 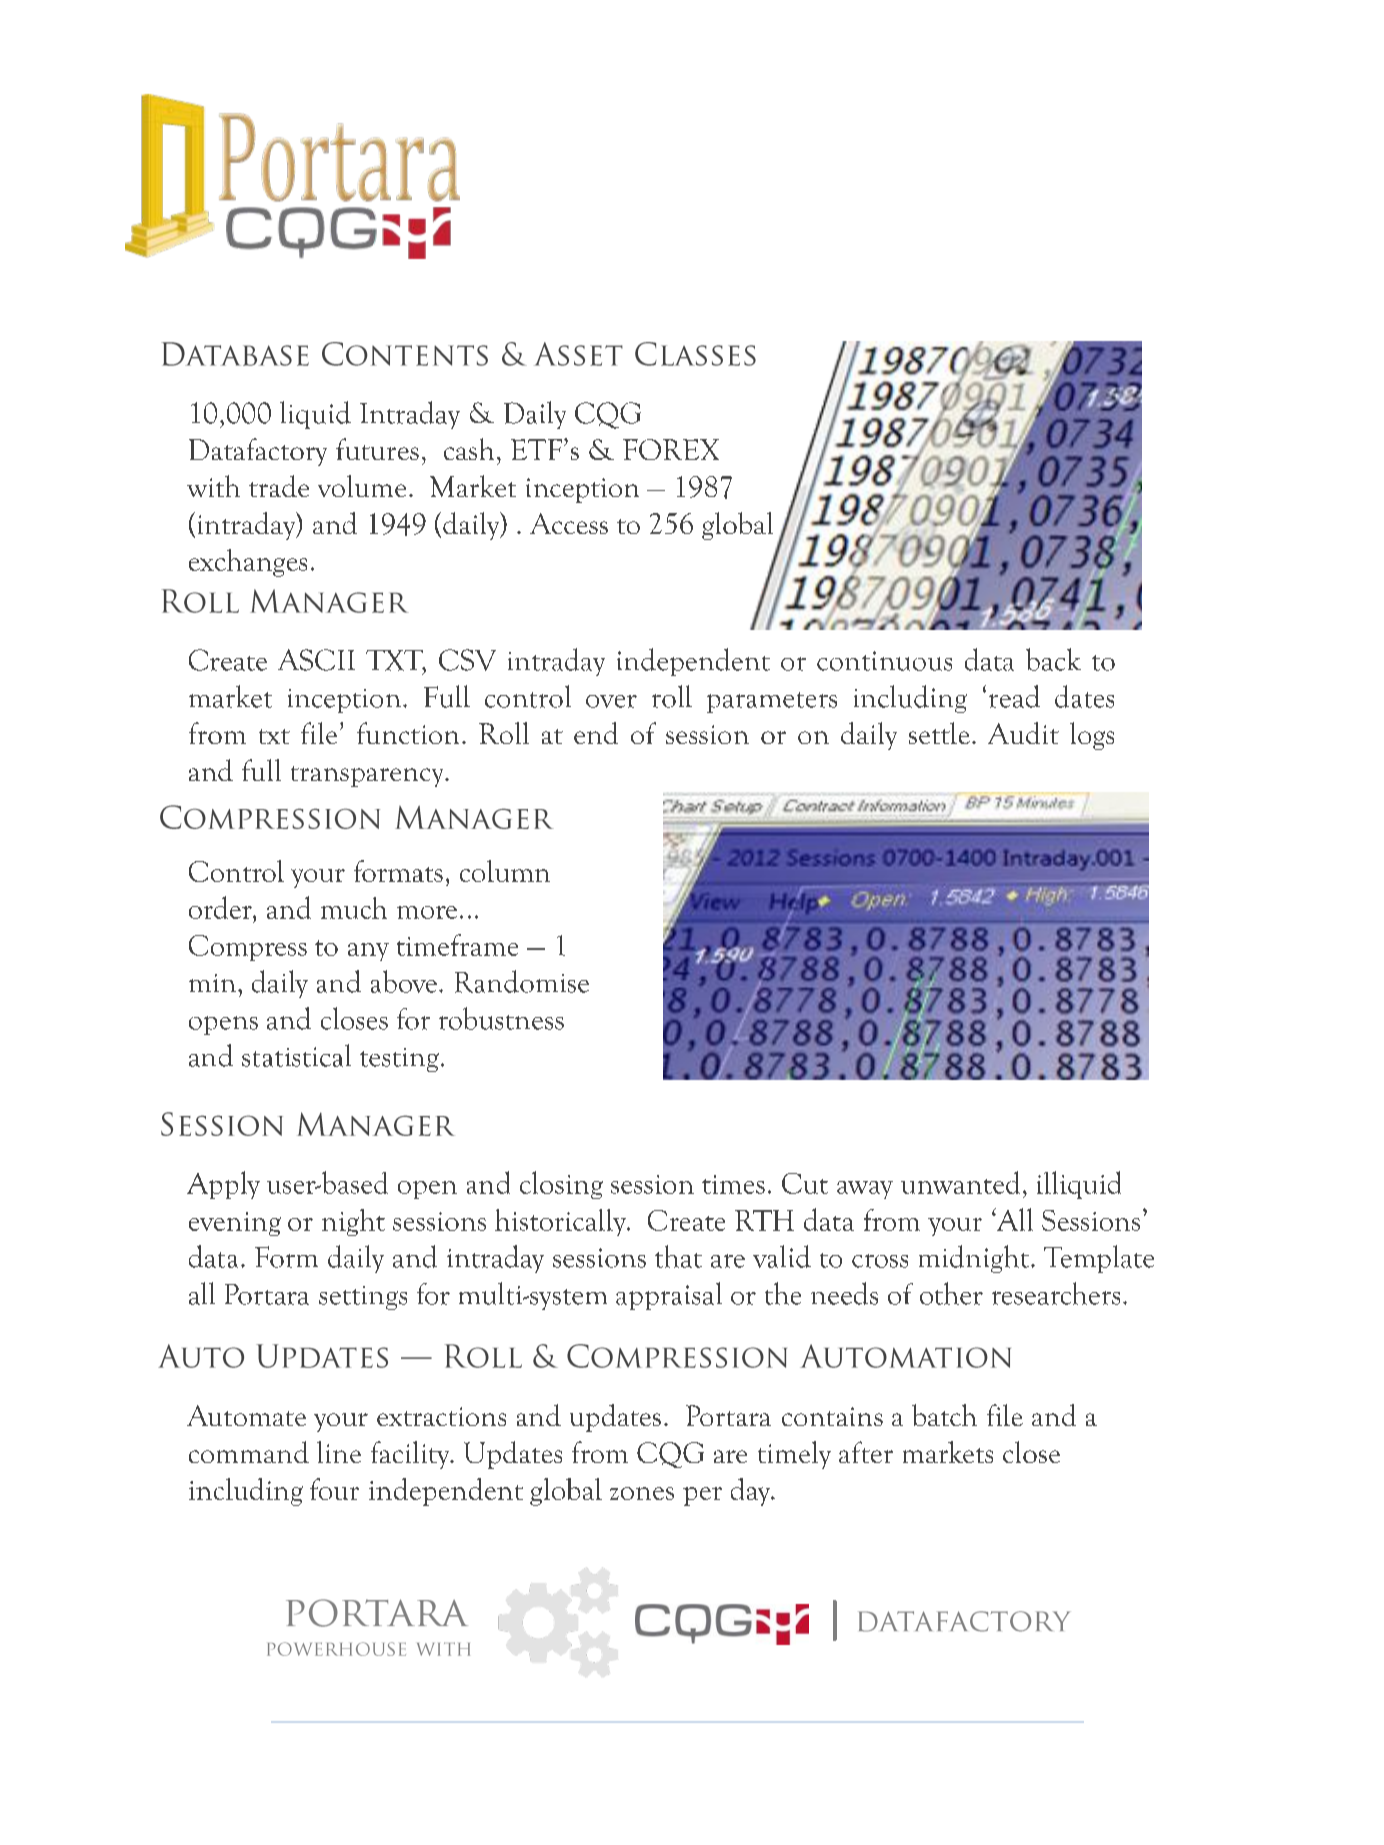 I want to click on zones, so click(x=642, y=1493).
